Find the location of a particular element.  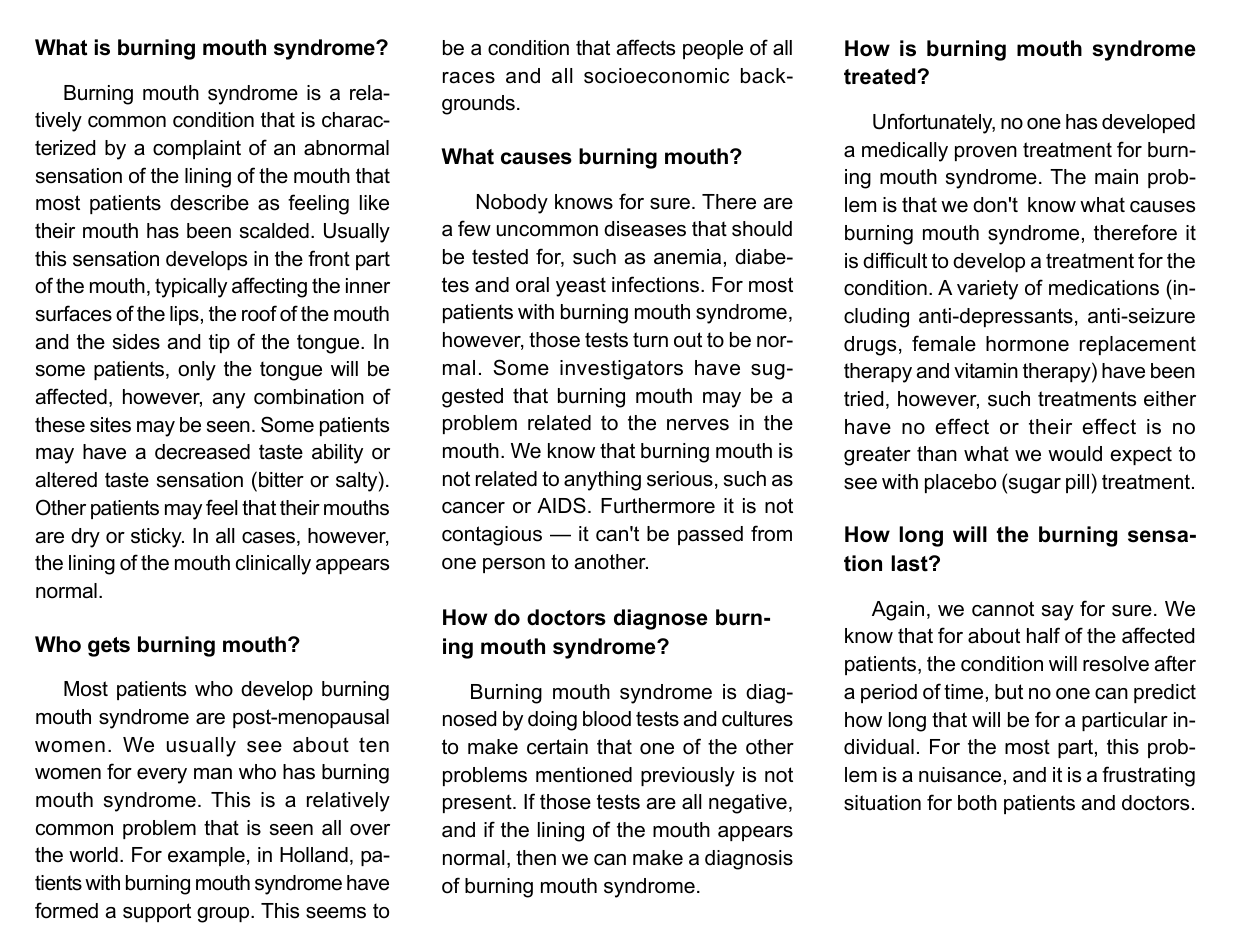

anything is located at coordinates (602, 481).
